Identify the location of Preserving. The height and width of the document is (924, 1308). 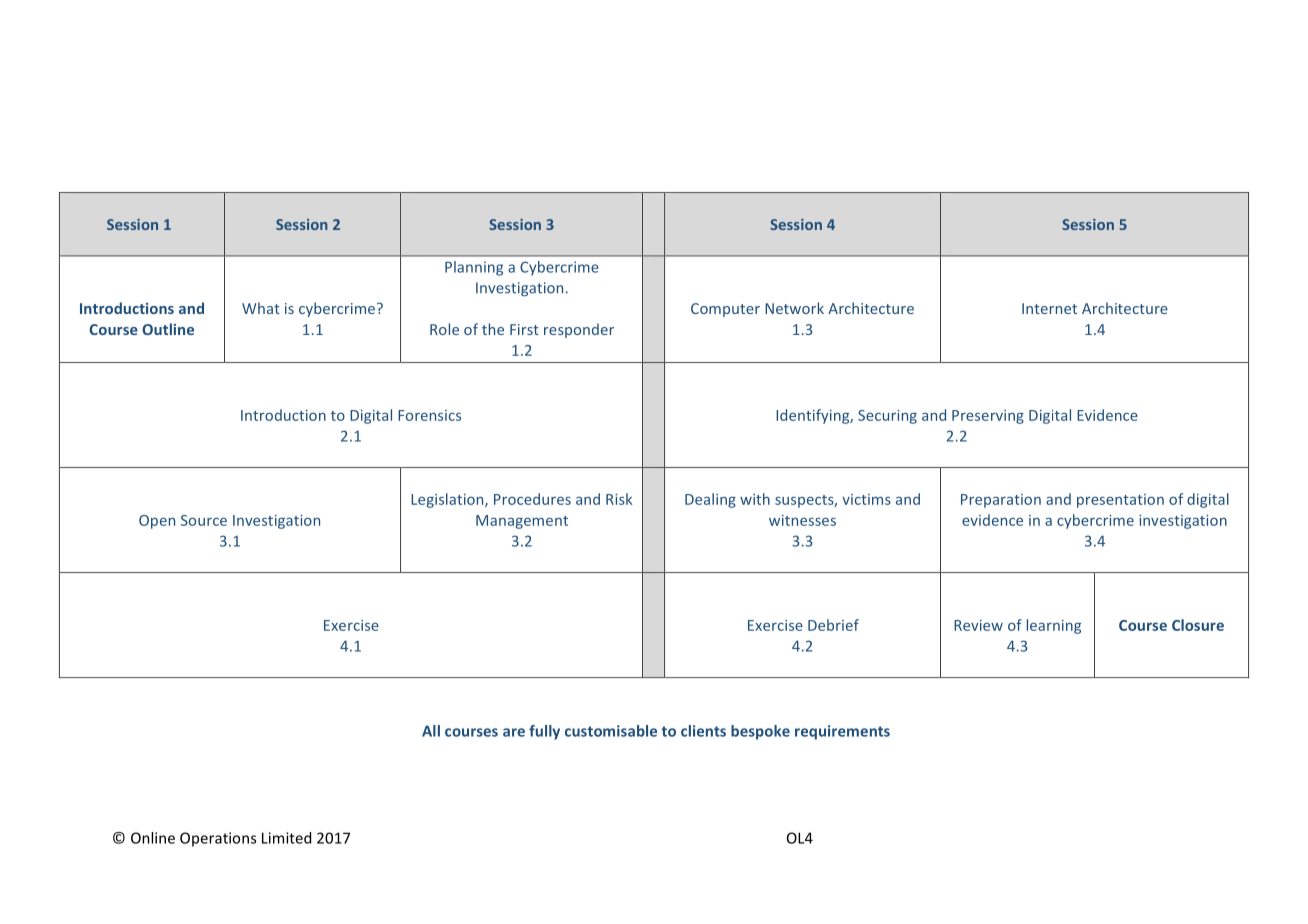
(988, 417).
